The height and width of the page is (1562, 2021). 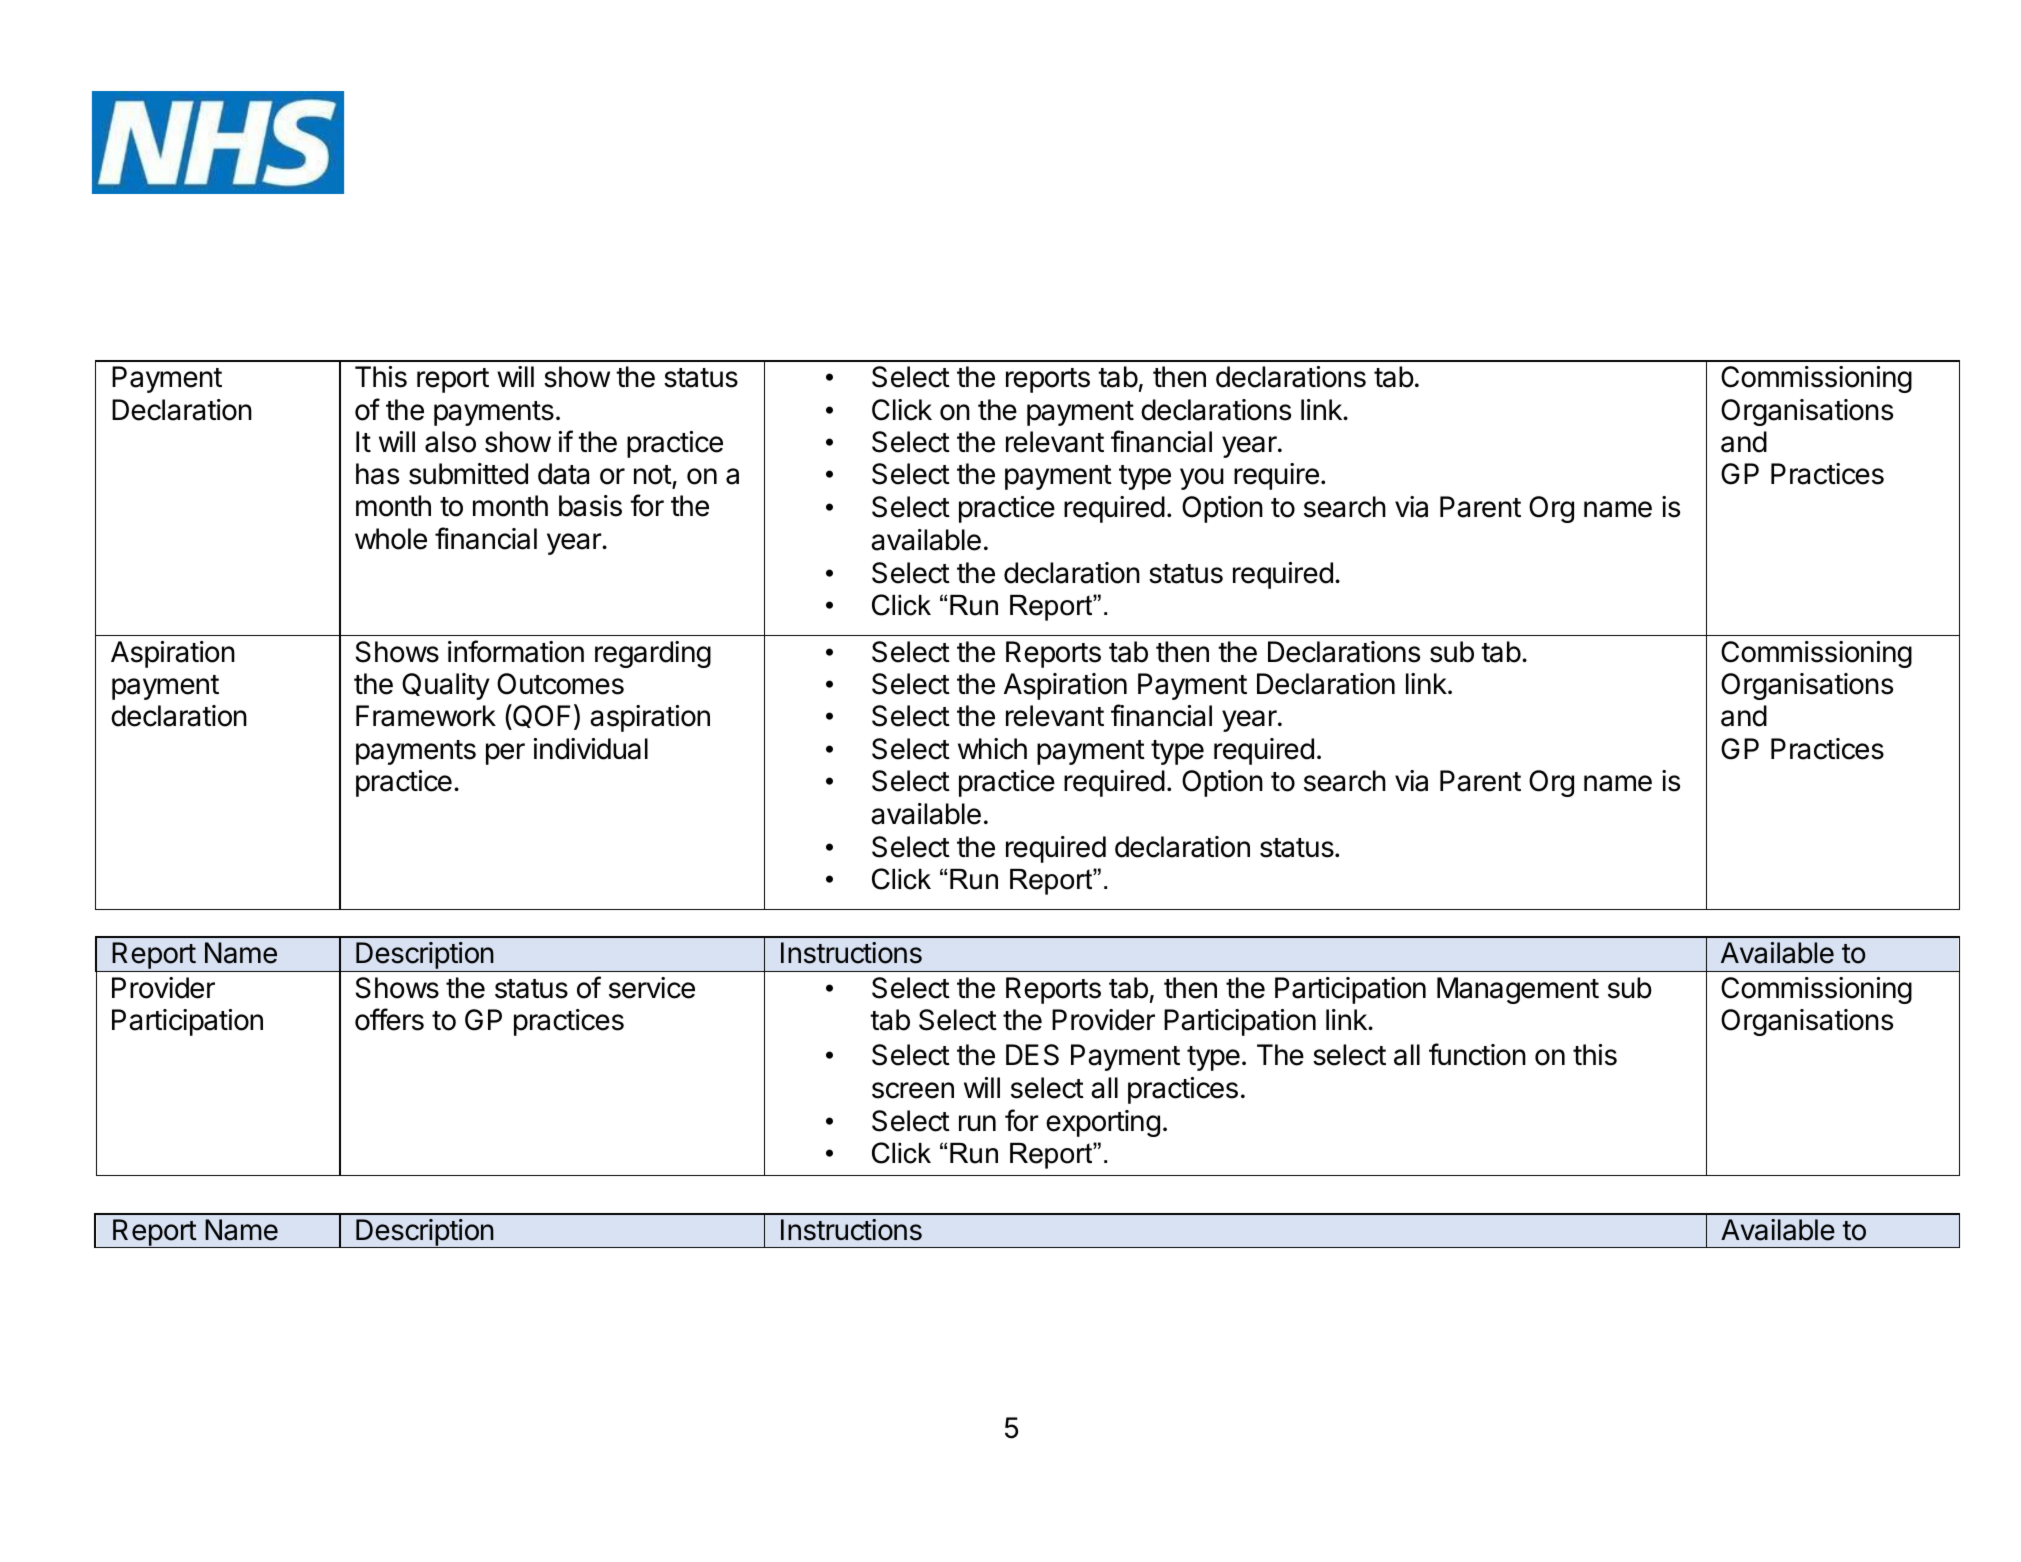 What do you see at coordinates (560, 684) in the page?
I see `Outcomes` at bounding box center [560, 684].
